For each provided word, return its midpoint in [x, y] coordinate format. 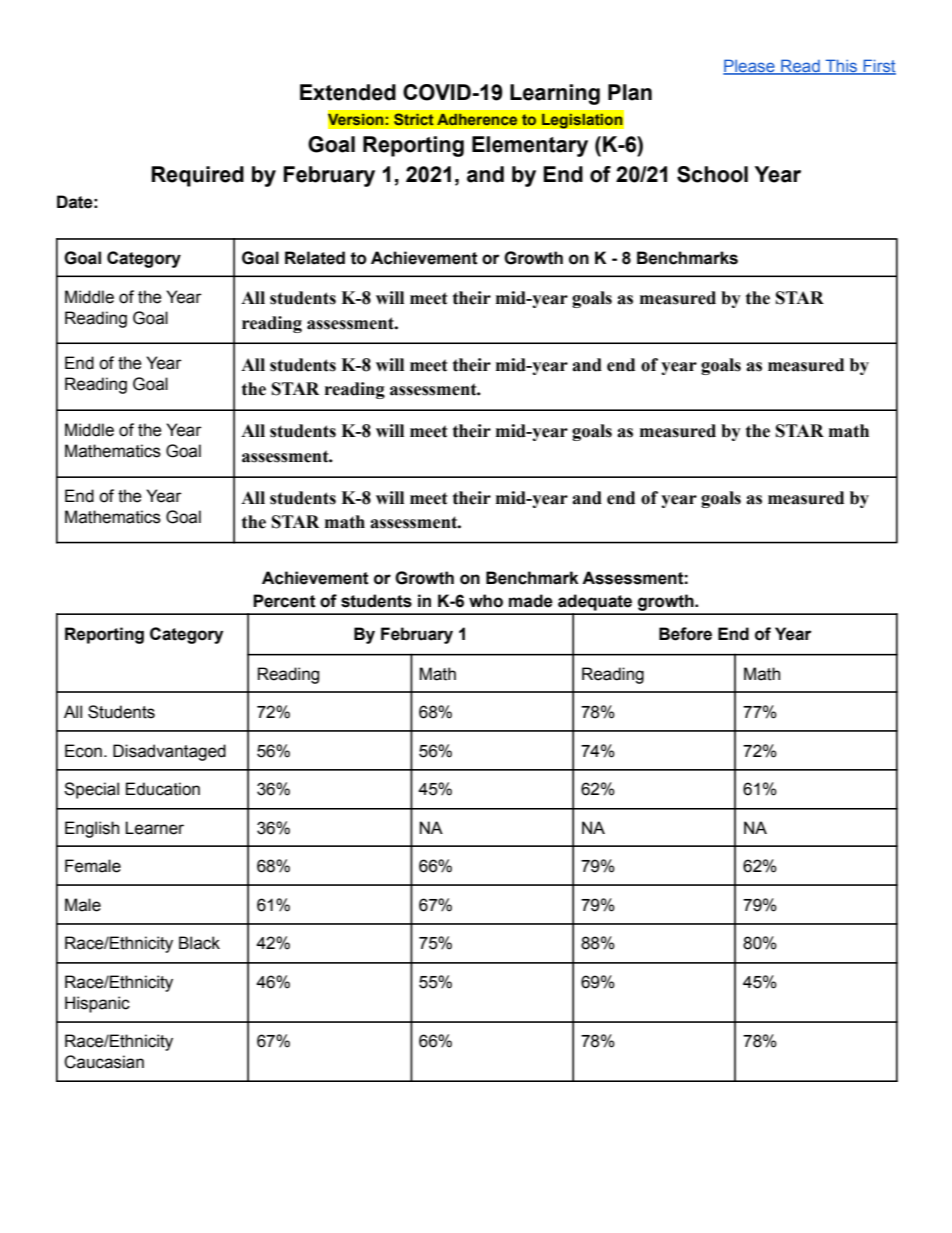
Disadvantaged [169, 752]
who [486, 601]
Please [750, 67]
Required [197, 176]
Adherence [477, 119]
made [531, 601]
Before [685, 634]
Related [315, 258]
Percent [284, 601]
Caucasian [104, 1062]
